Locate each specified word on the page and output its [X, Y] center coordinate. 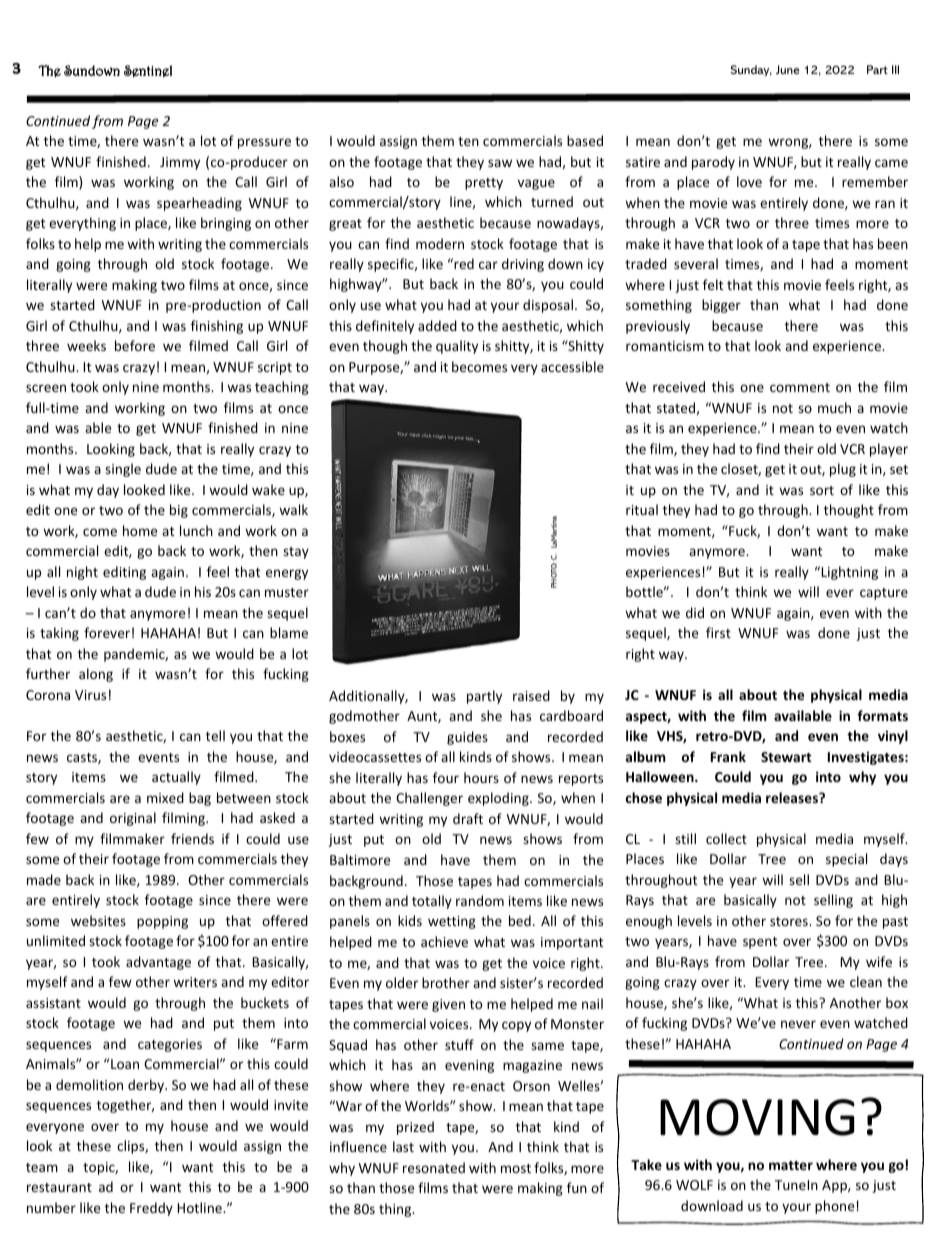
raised [531, 695]
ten [468, 141]
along [96, 675]
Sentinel [148, 71]
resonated [434, 1167]
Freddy [151, 1209]
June [788, 69]
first [718, 632]
